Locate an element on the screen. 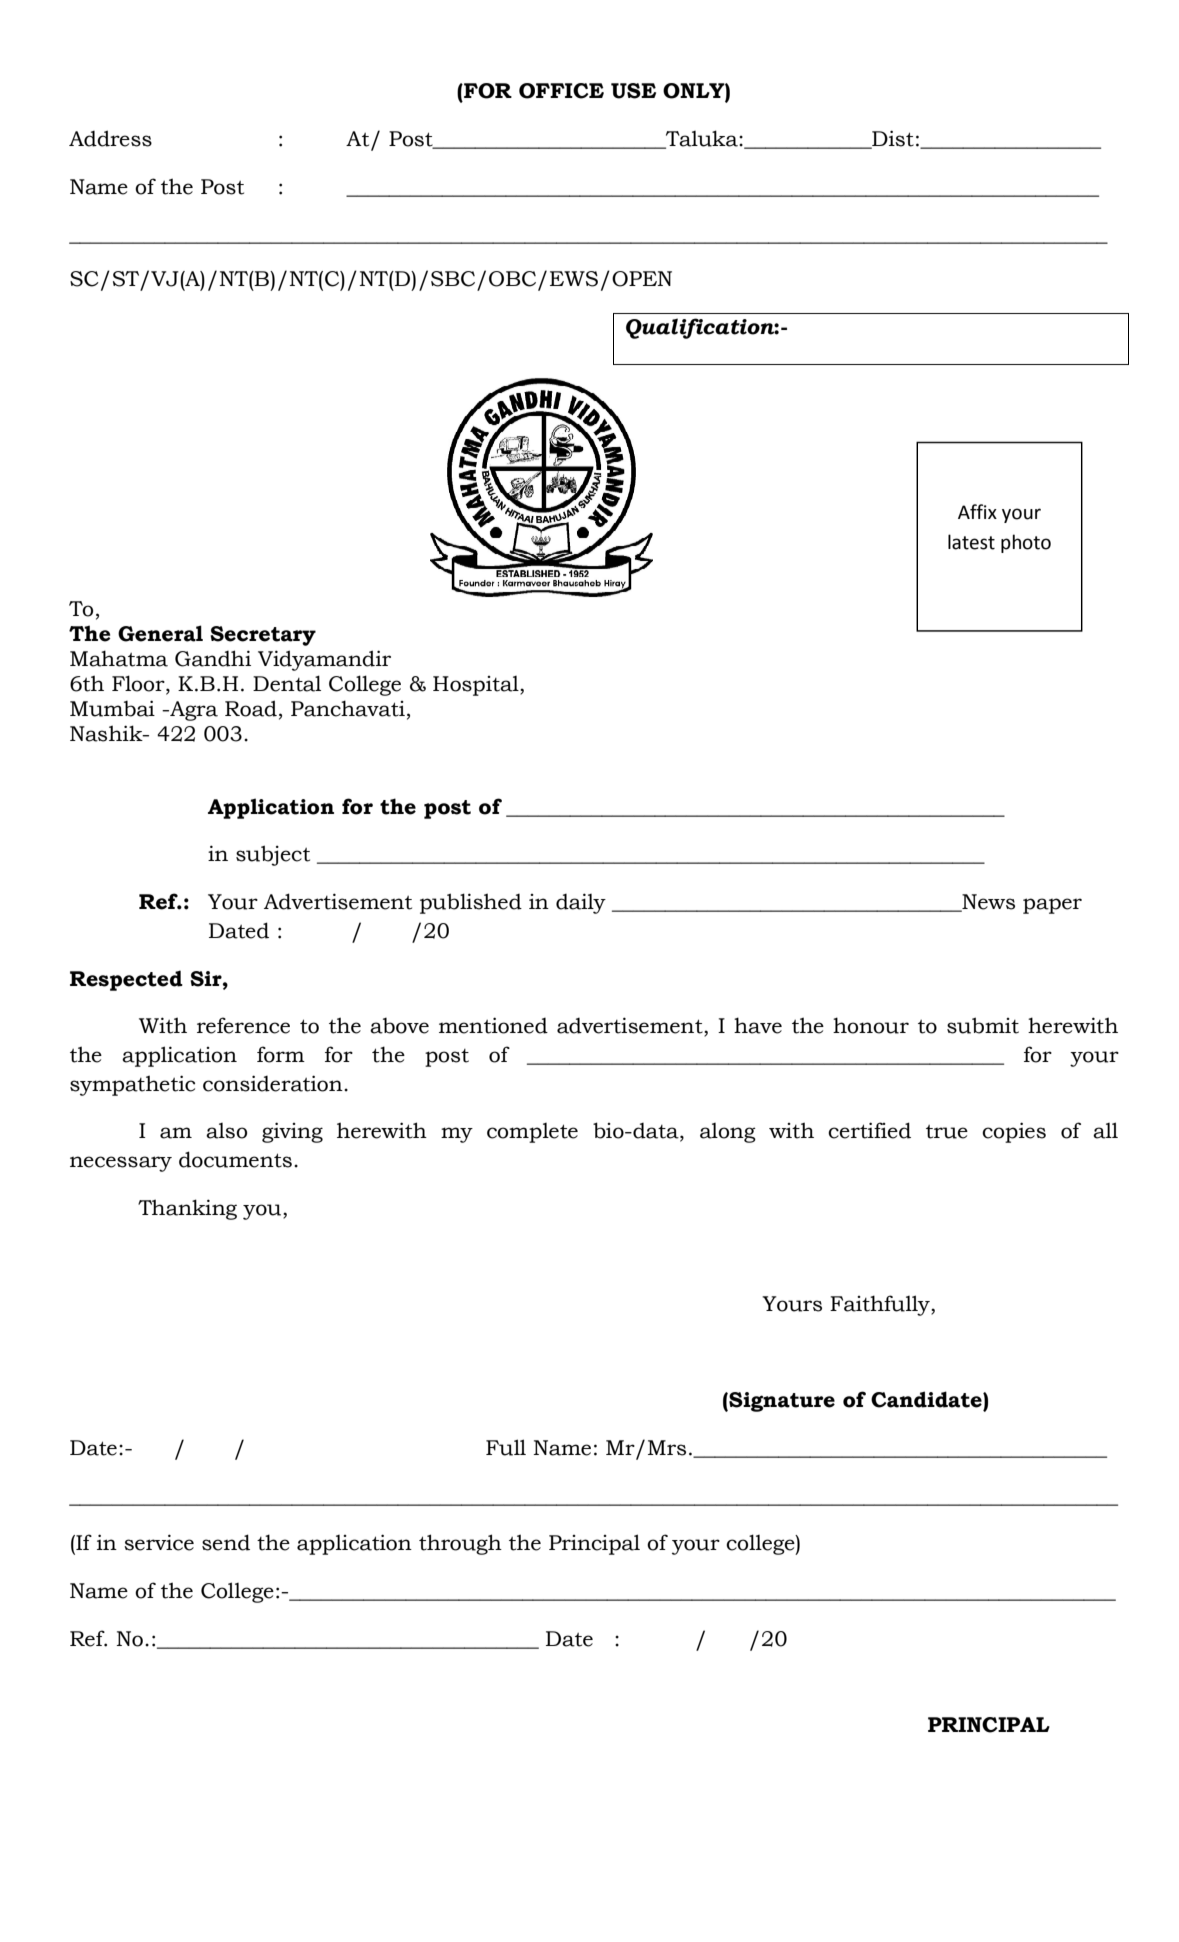 This screenshot has height=1942, width=1179. copies is located at coordinates (1014, 1132).
